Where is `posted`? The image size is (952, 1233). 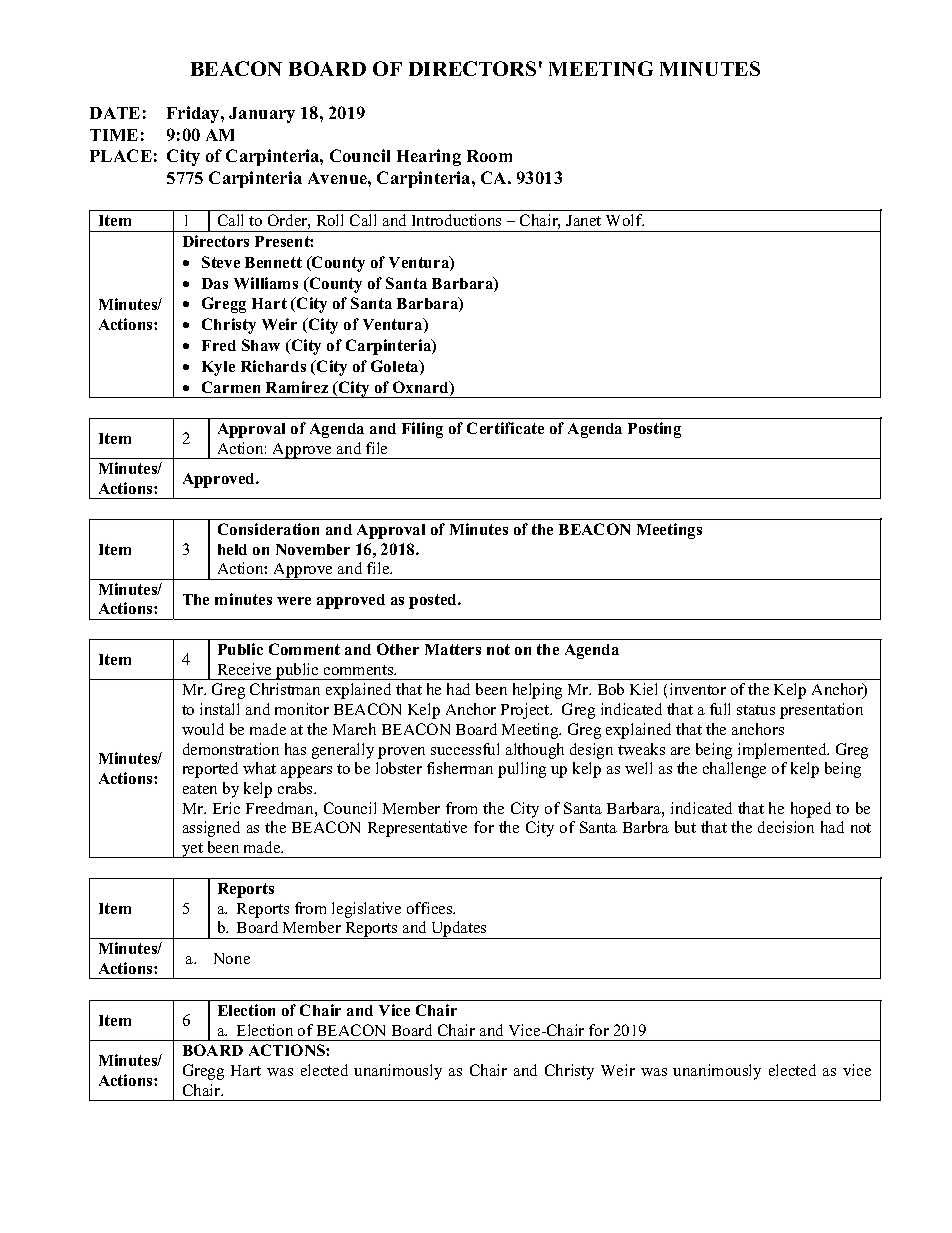 posted is located at coordinates (434, 601).
